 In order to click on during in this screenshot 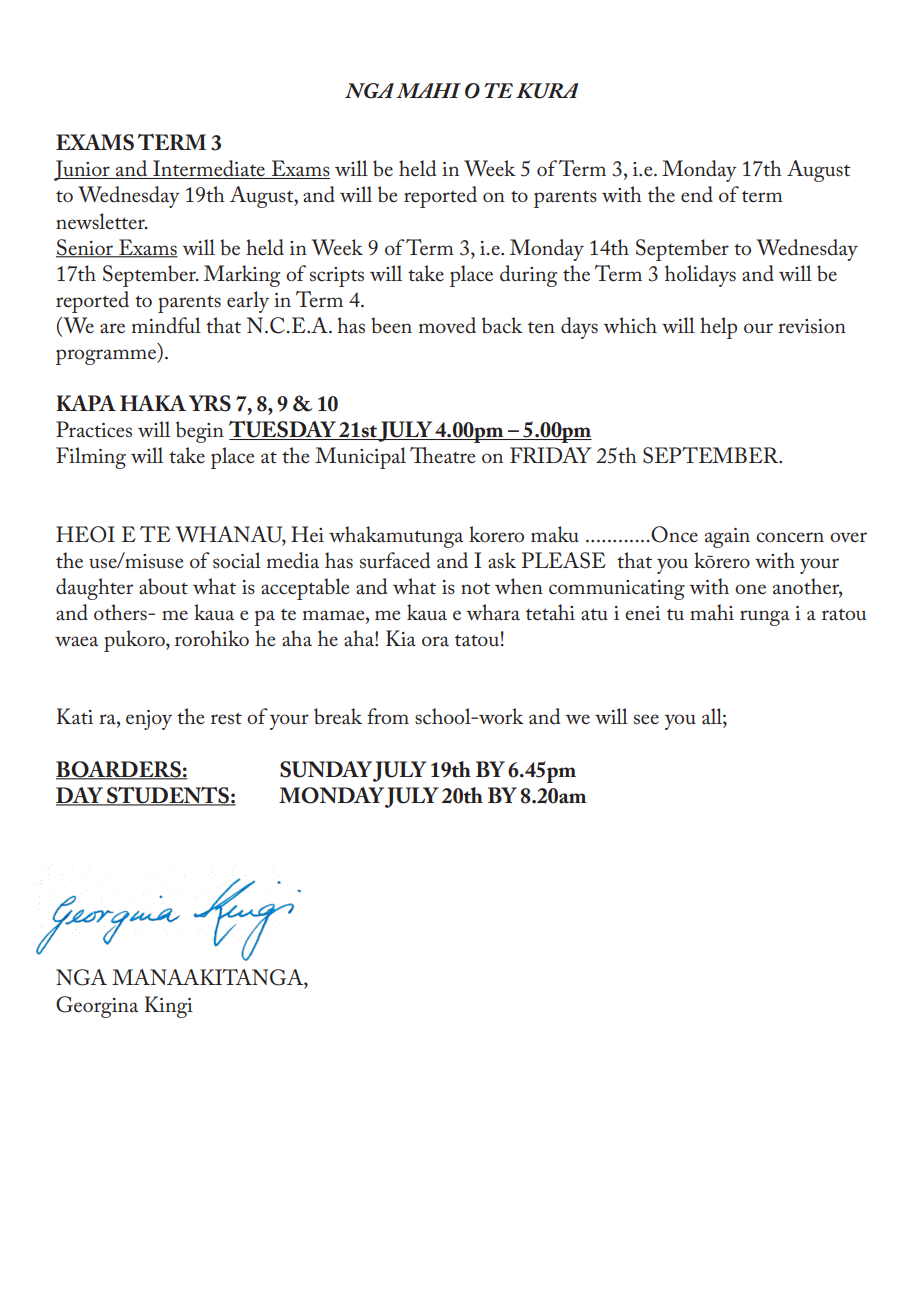, I will do `click(528, 276)`.
